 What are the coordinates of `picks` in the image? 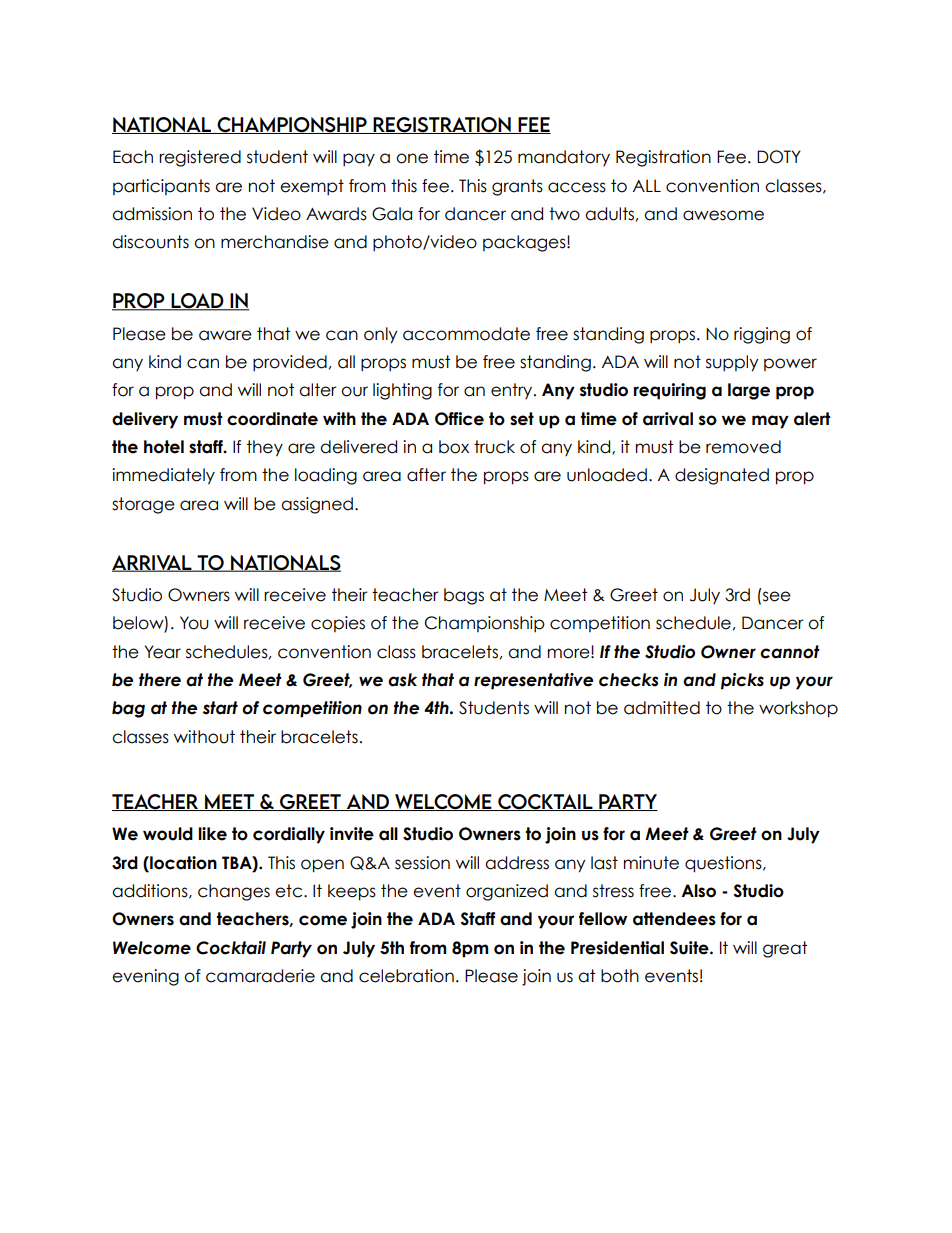 It's located at (742, 681).
